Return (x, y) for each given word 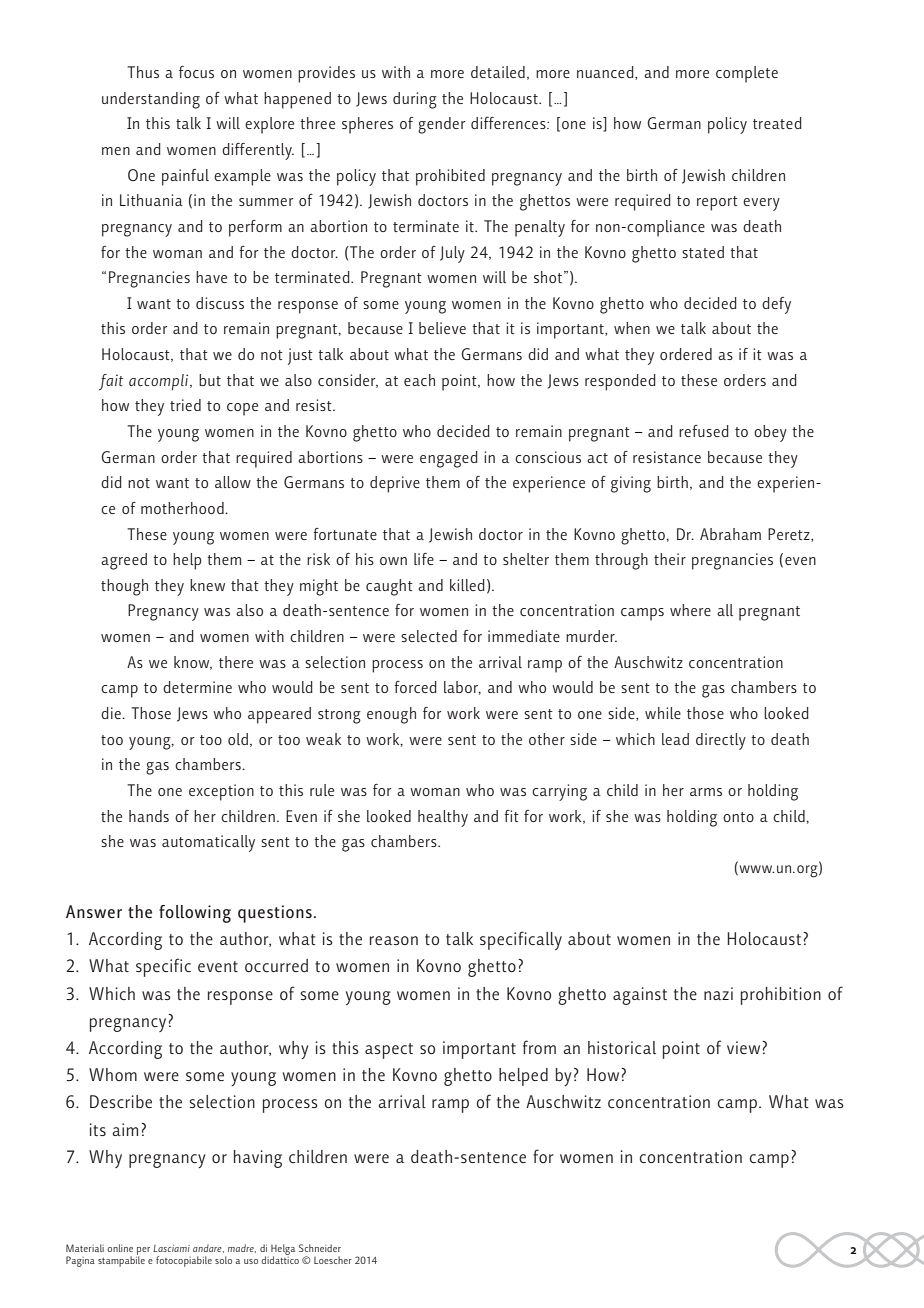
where (690, 610)
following (195, 914)
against (640, 996)
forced (415, 687)
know (193, 663)
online (120, 1248)
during (415, 100)
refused (704, 431)
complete (747, 74)
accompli (160, 382)
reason (394, 940)
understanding (151, 100)
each (419, 380)
